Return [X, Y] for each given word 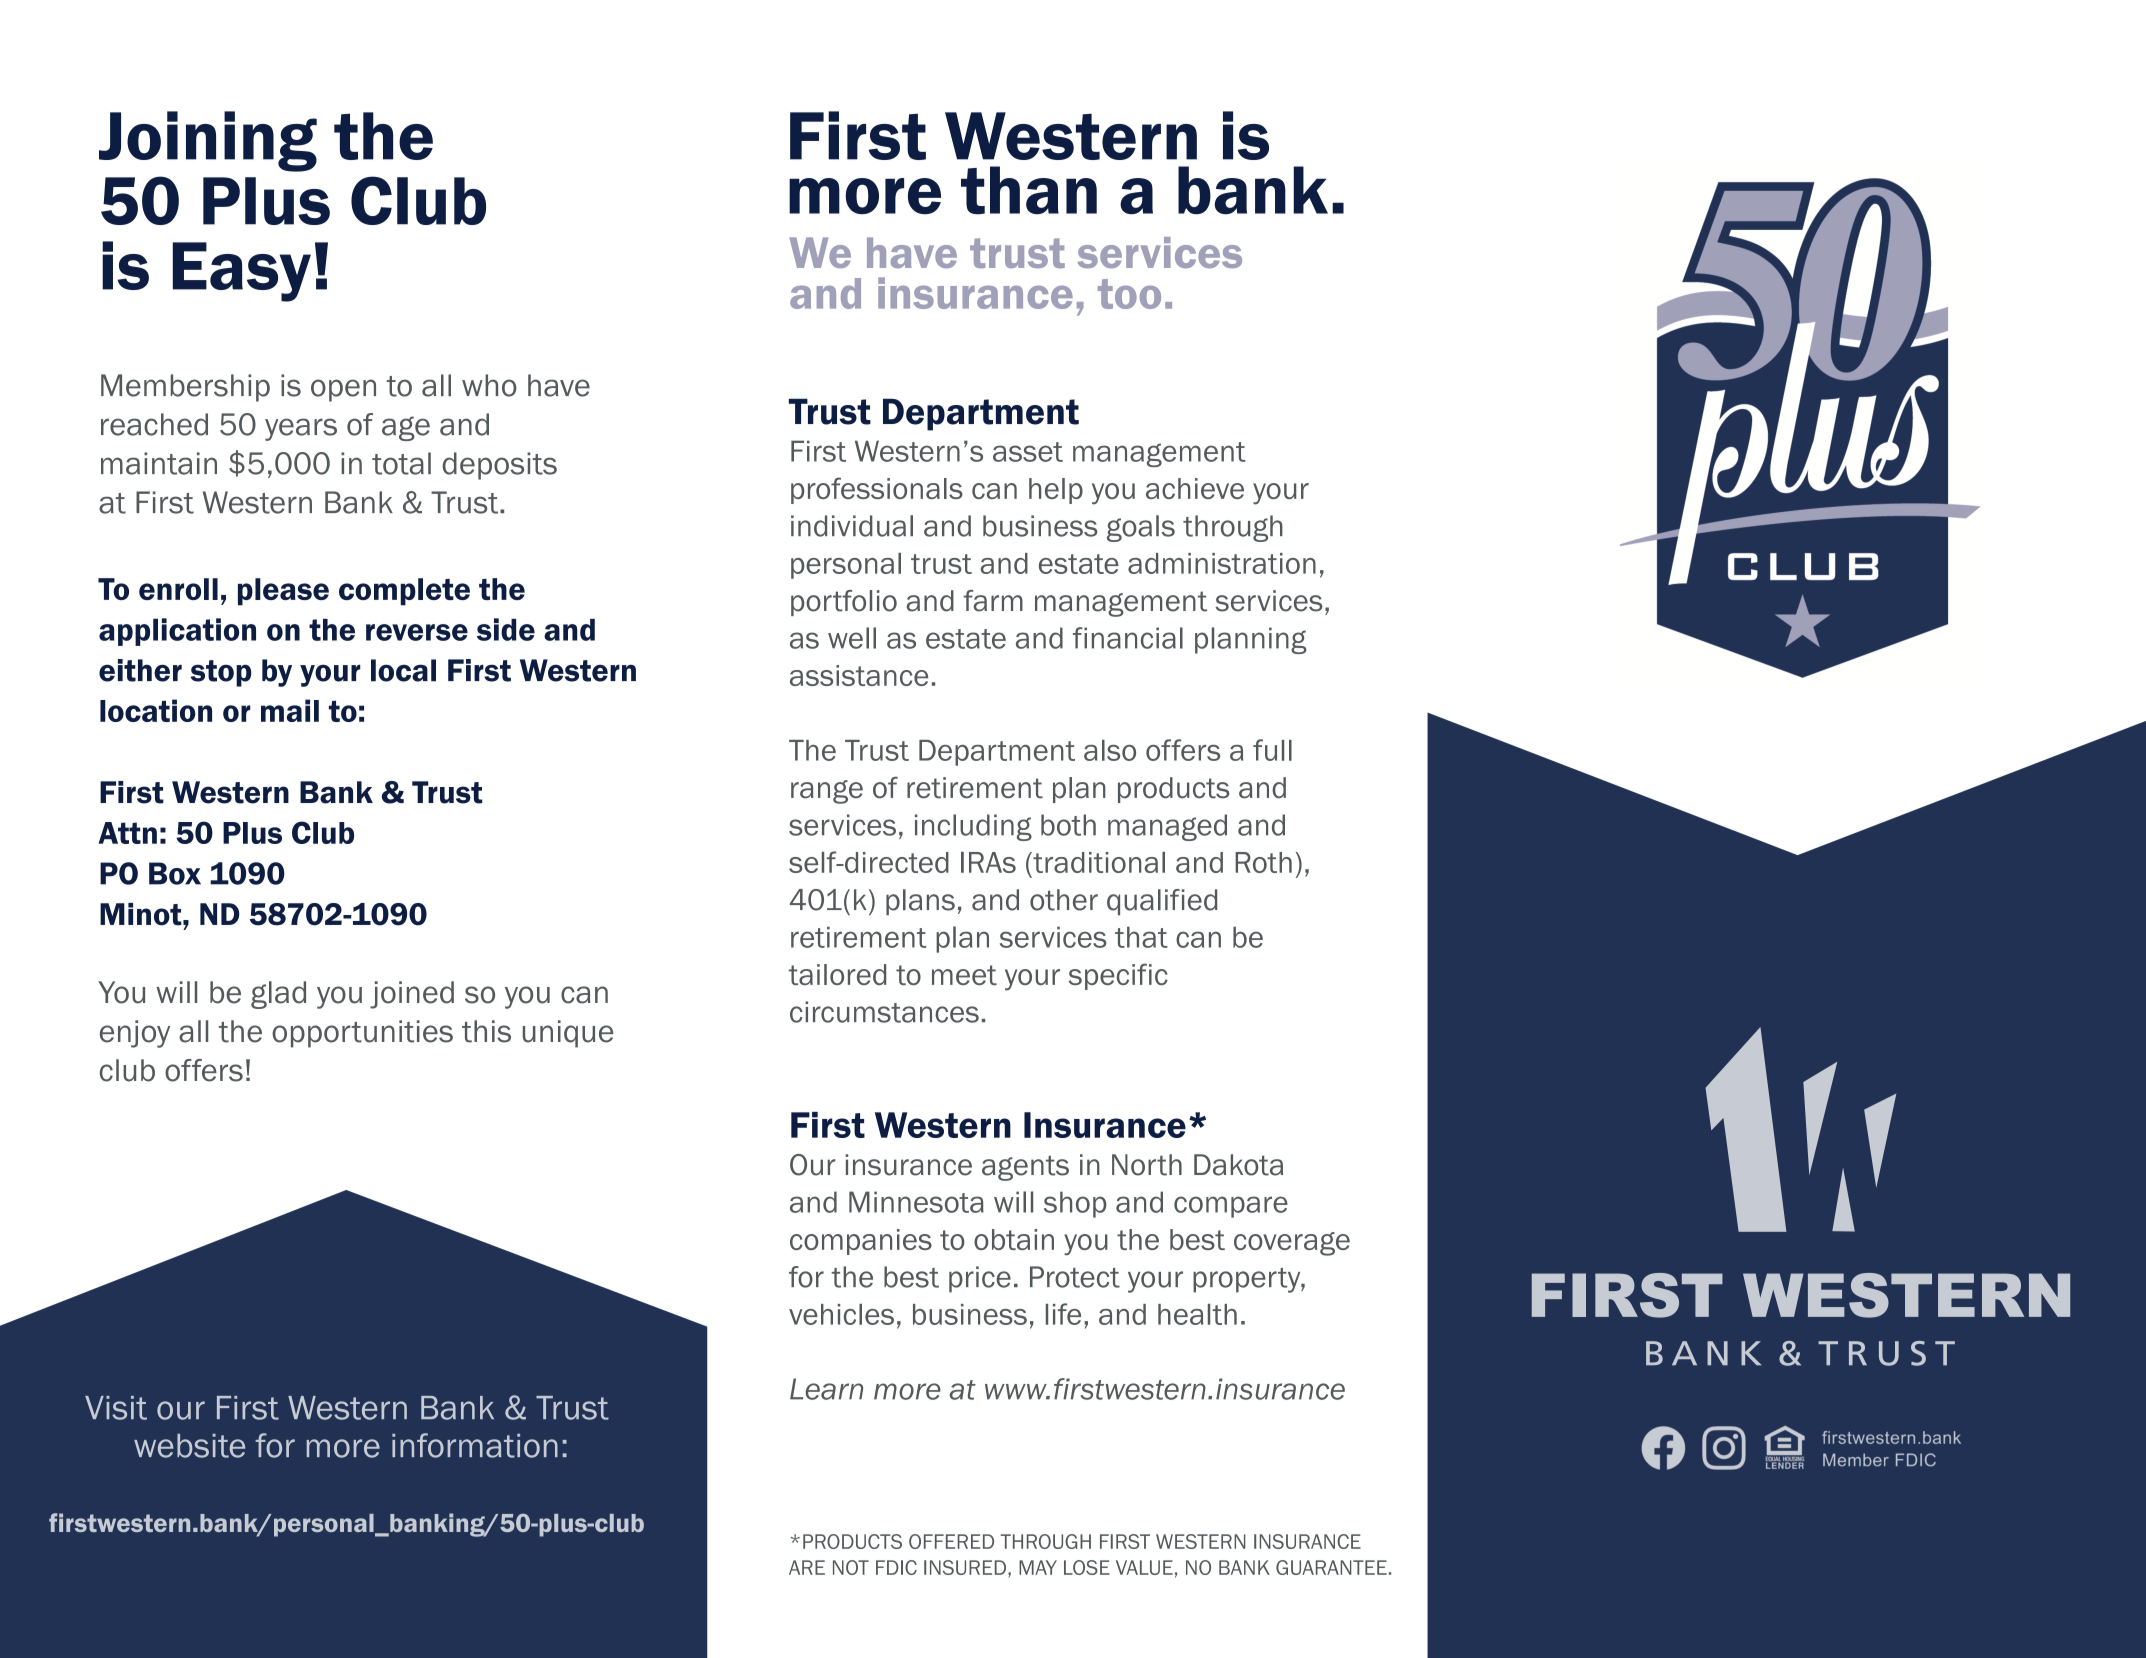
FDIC [896, 1567]
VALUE [1144, 1567]
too [1129, 294]
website [189, 1446]
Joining [208, 141]
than [1029, 190]
